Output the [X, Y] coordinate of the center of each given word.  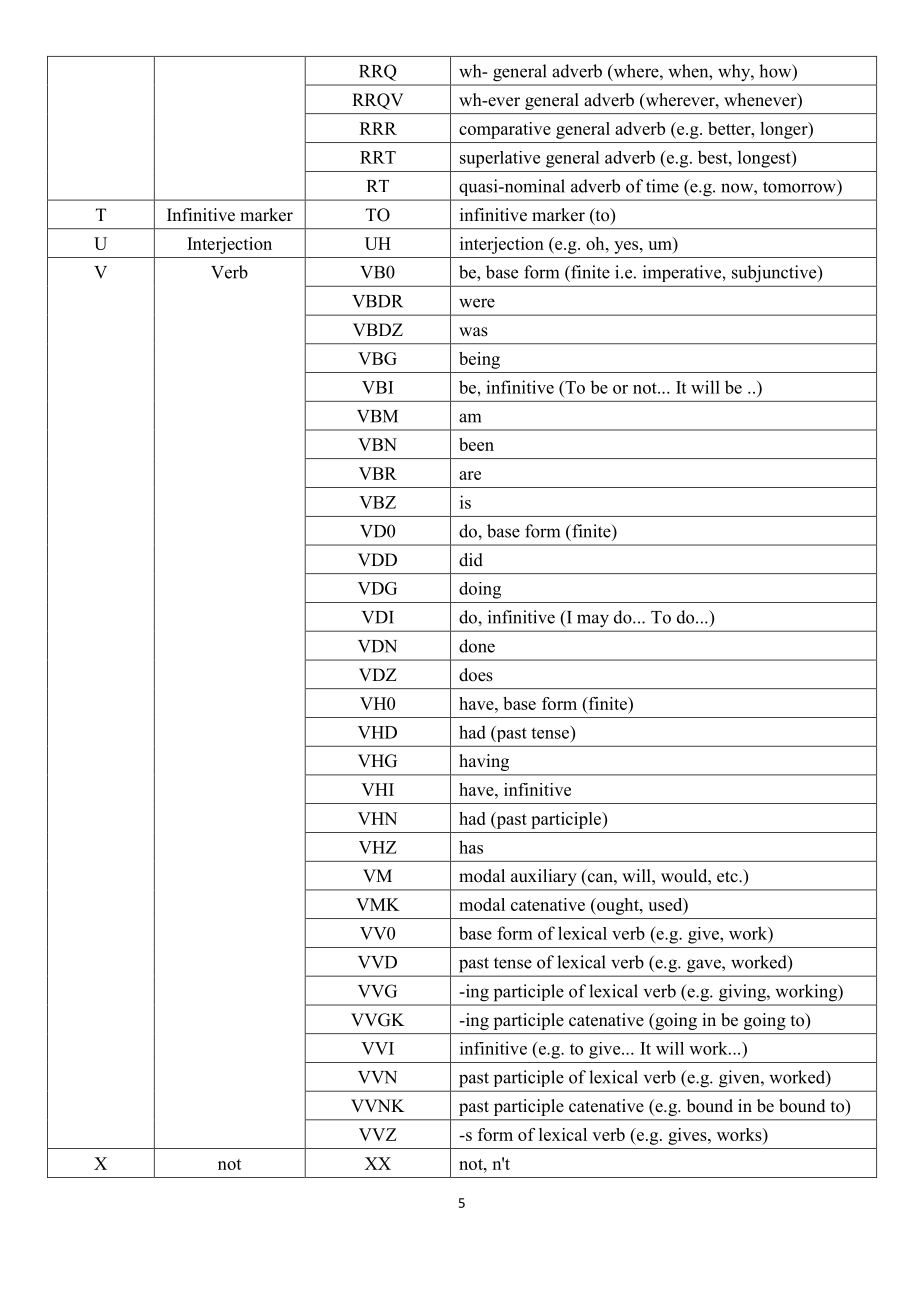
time [662, 186]
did [471, 560]
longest [765, 159]
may [593, 621]
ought [618, 906]
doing [480, 590]
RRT [378, 157]
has [471, 847]
